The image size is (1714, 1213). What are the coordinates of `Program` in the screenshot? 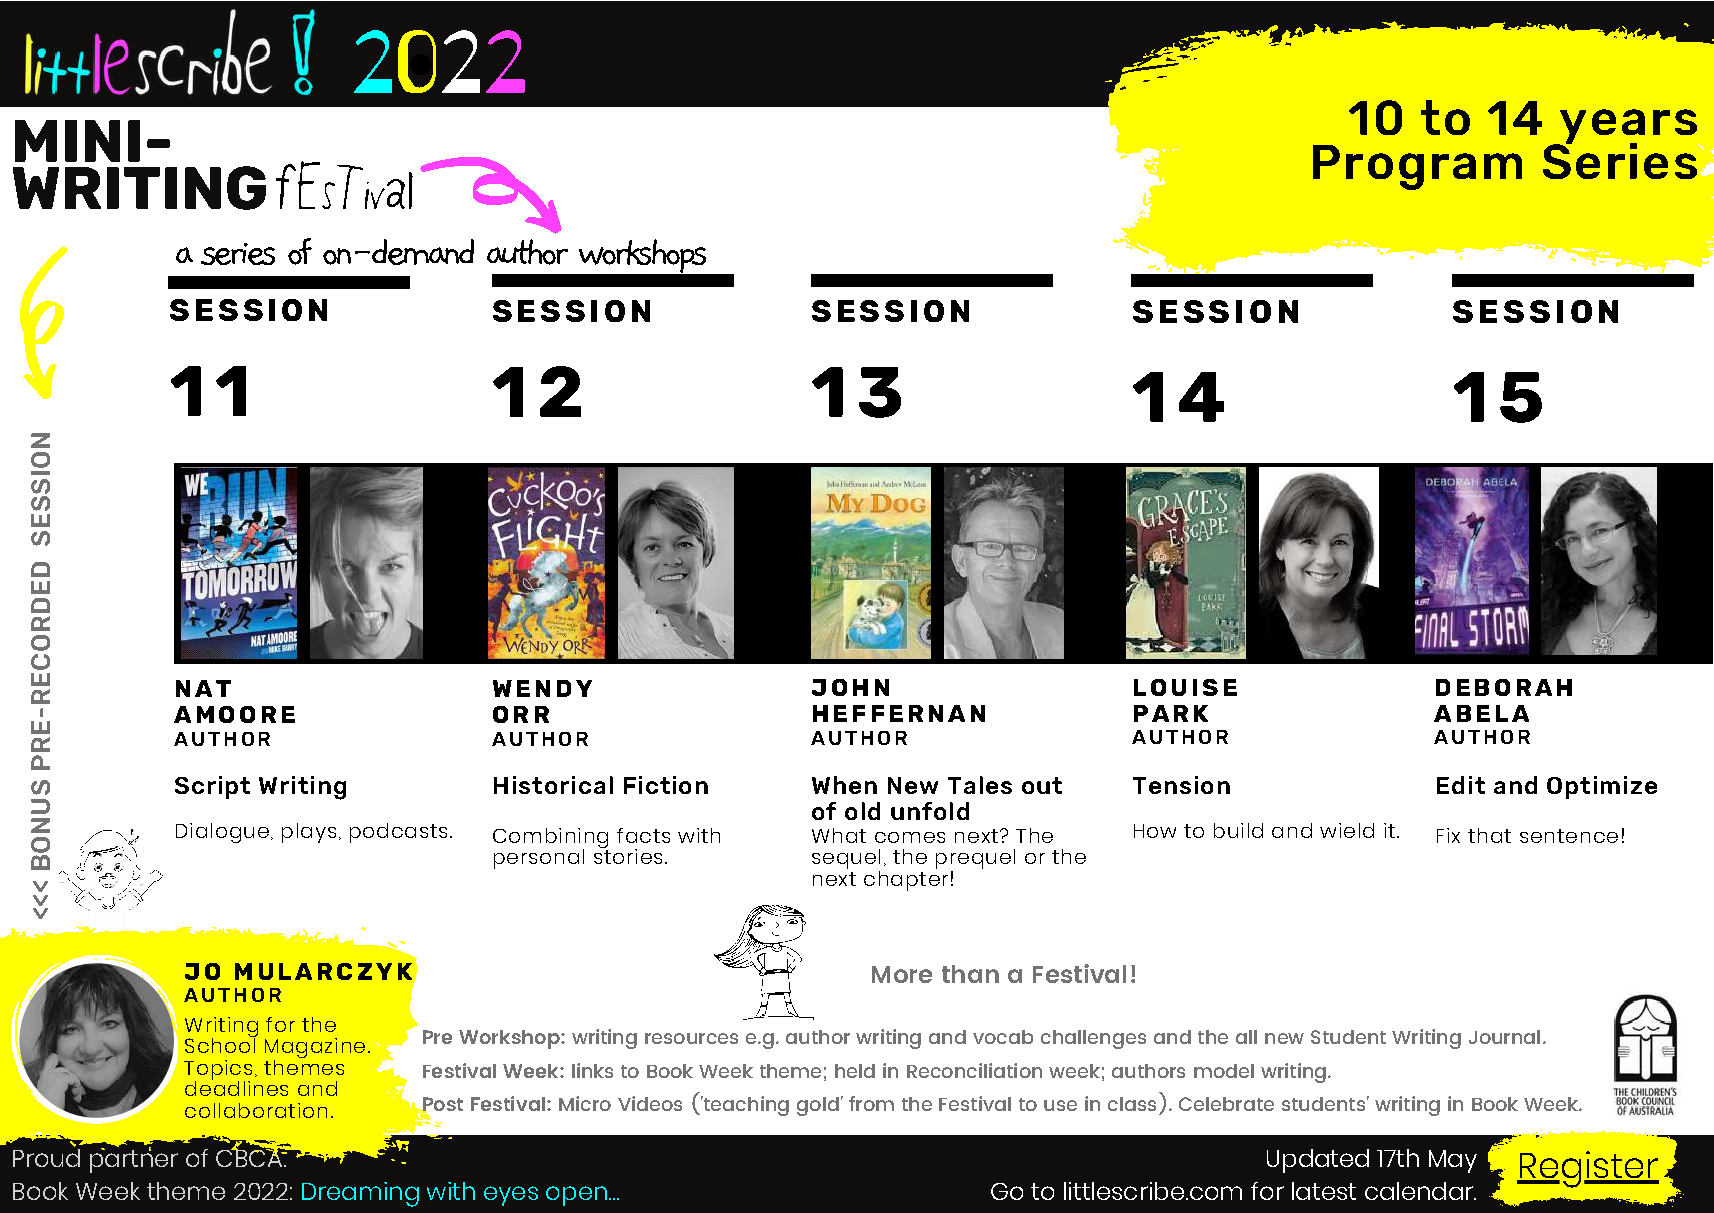 It's located at (1417, 167).
